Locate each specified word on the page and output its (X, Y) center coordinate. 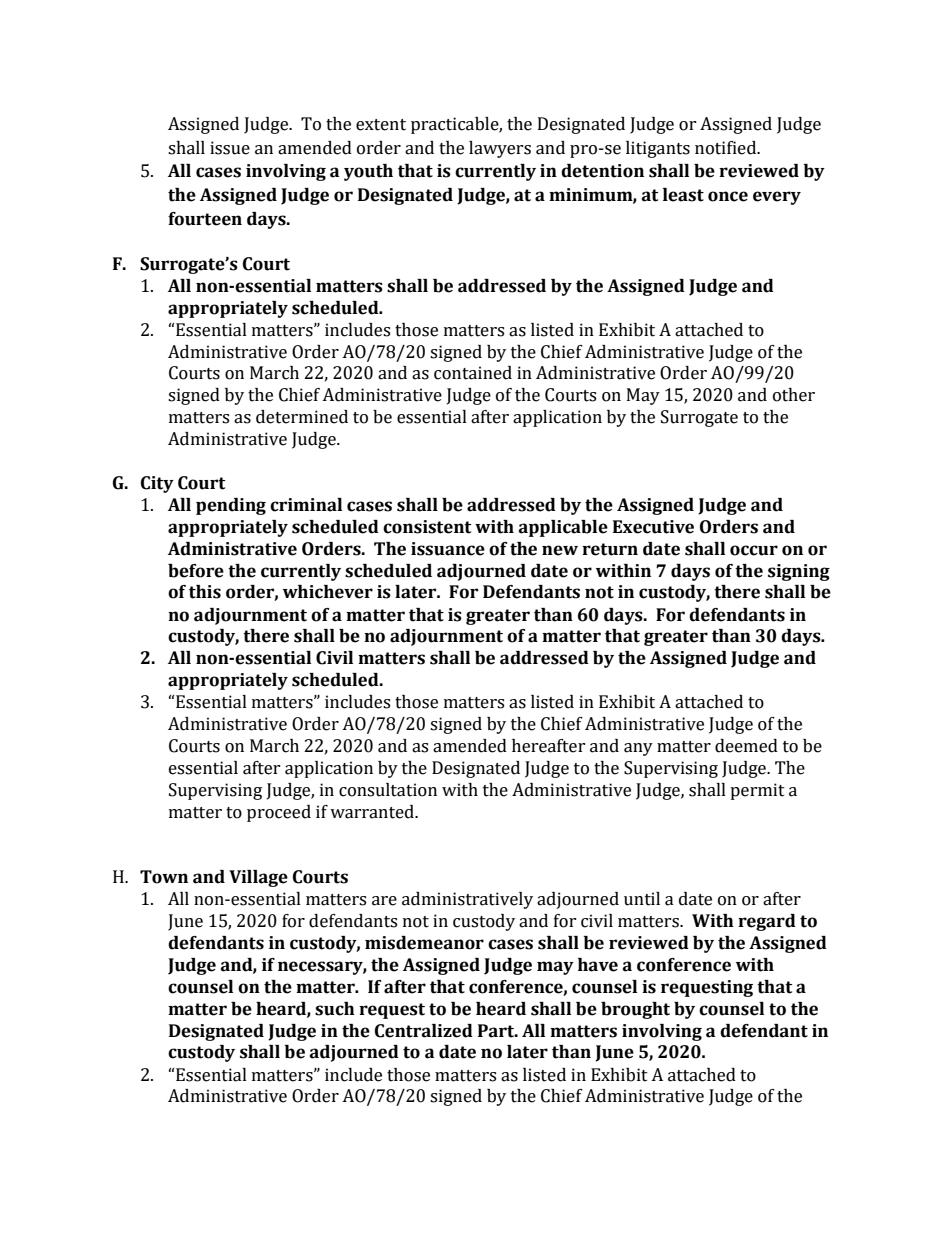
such (335, 1009)
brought (635, 1010)
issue (230, 148)
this (205, 592)
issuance (448, 549)
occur (754, 550)
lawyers (500, 149)
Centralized (424, 1031)
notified (727, 148)
